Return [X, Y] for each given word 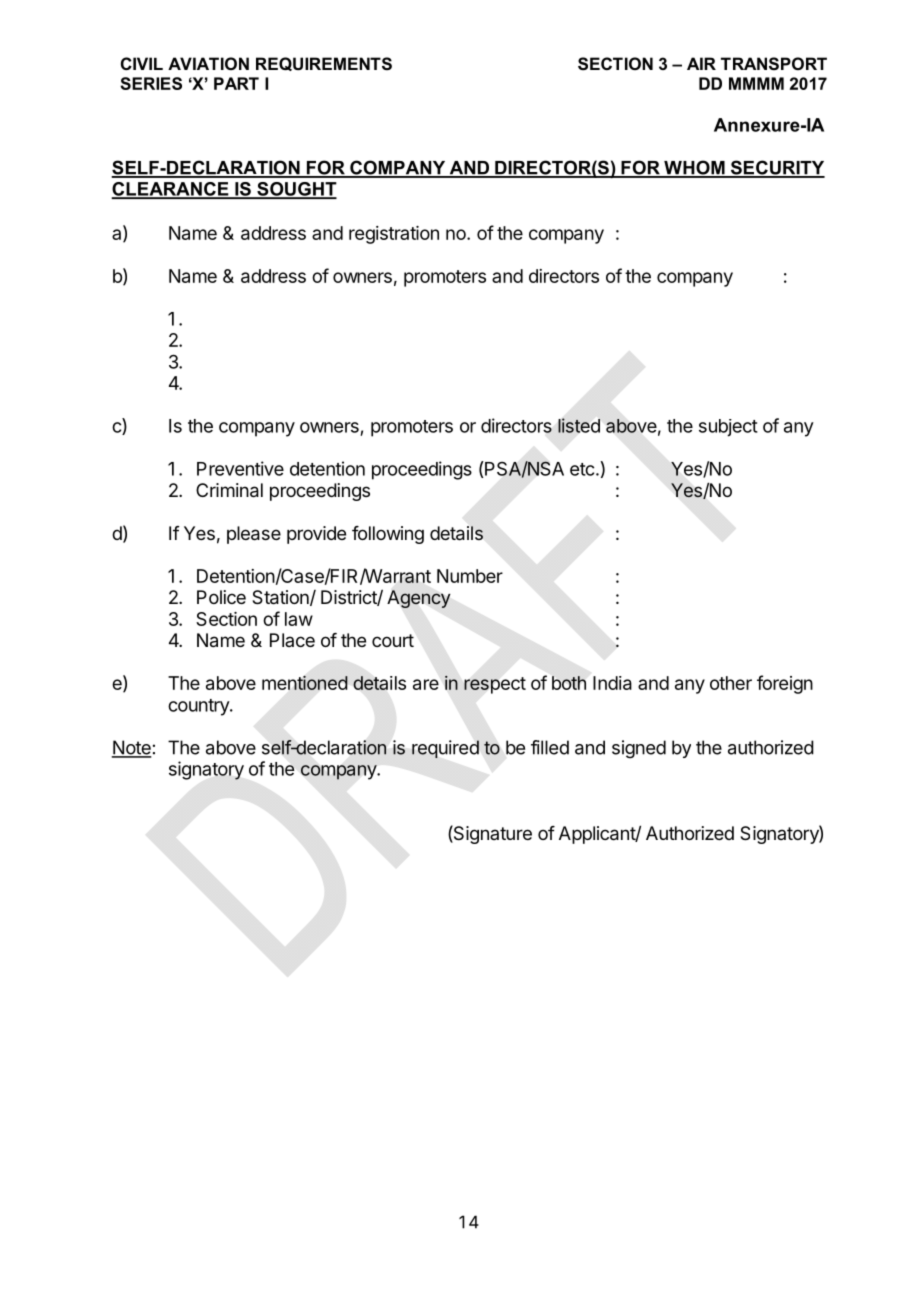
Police [221, 597]
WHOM [694, 168]
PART [236, 83]
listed [579, 425]
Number [470, 576]
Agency [418, 599]
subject [728, 428]
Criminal [229, 490]
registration [394, 235]
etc [582, 469]
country [199, 707]
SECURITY [776, 168]
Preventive [240, 468]
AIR [701, 63]
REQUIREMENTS [324, 64]
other [731, 683]
